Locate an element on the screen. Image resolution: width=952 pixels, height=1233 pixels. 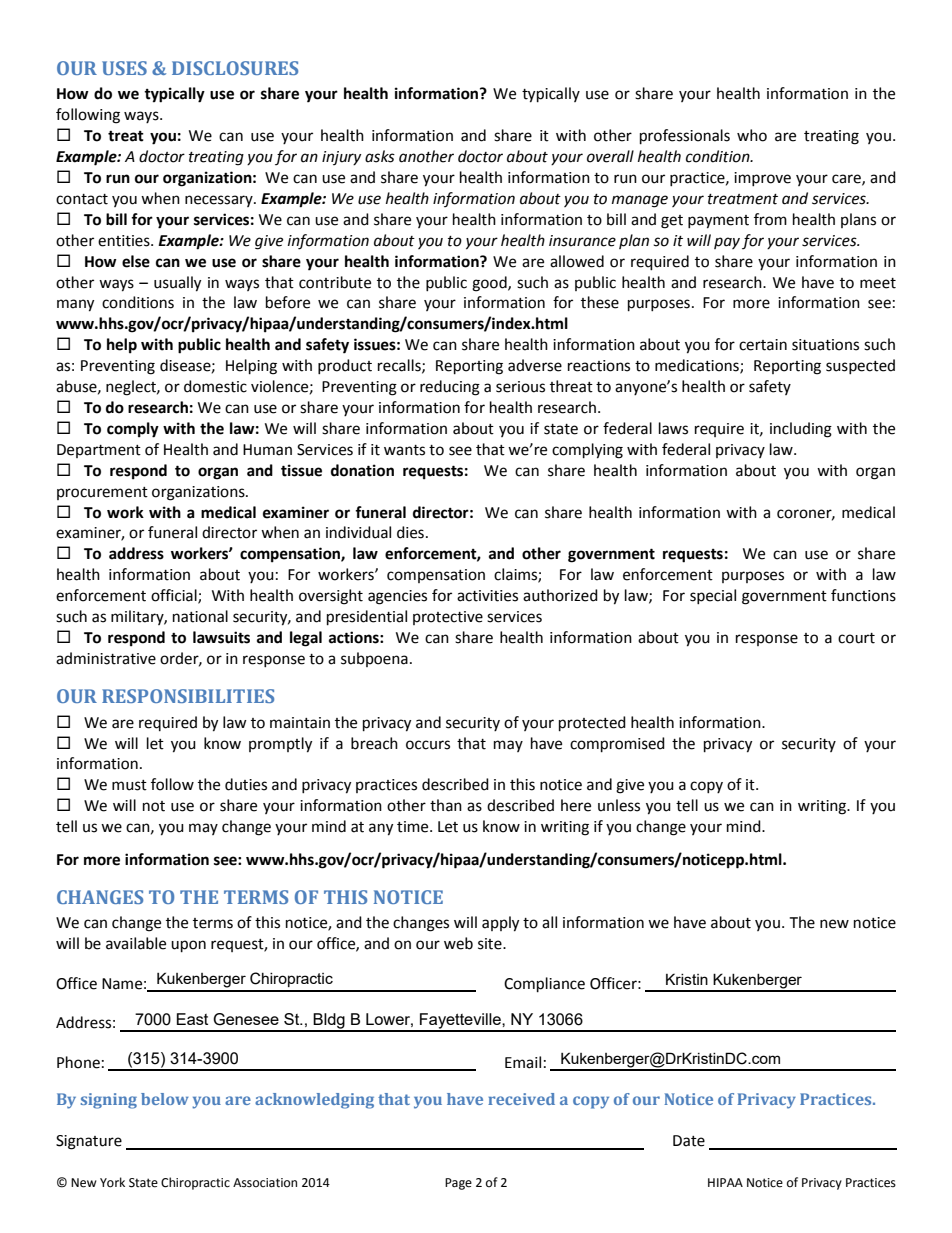
below is located at coordinates (164, 1099).
